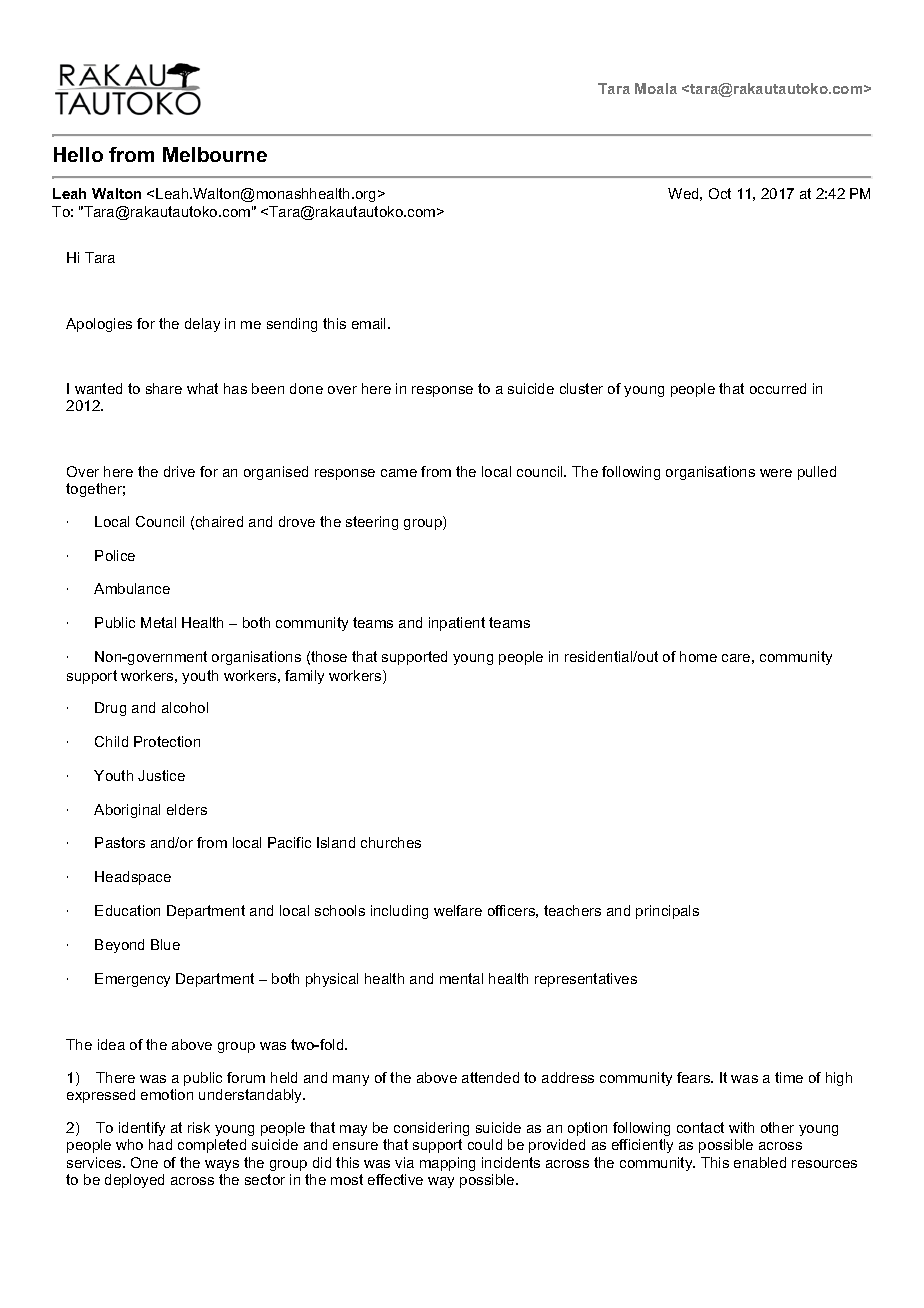 Image resolution: width=924 pixels, height=1308 pixels. Describe the element at coordinates (164, 388) in the screenshot. I see `share` at that location.
